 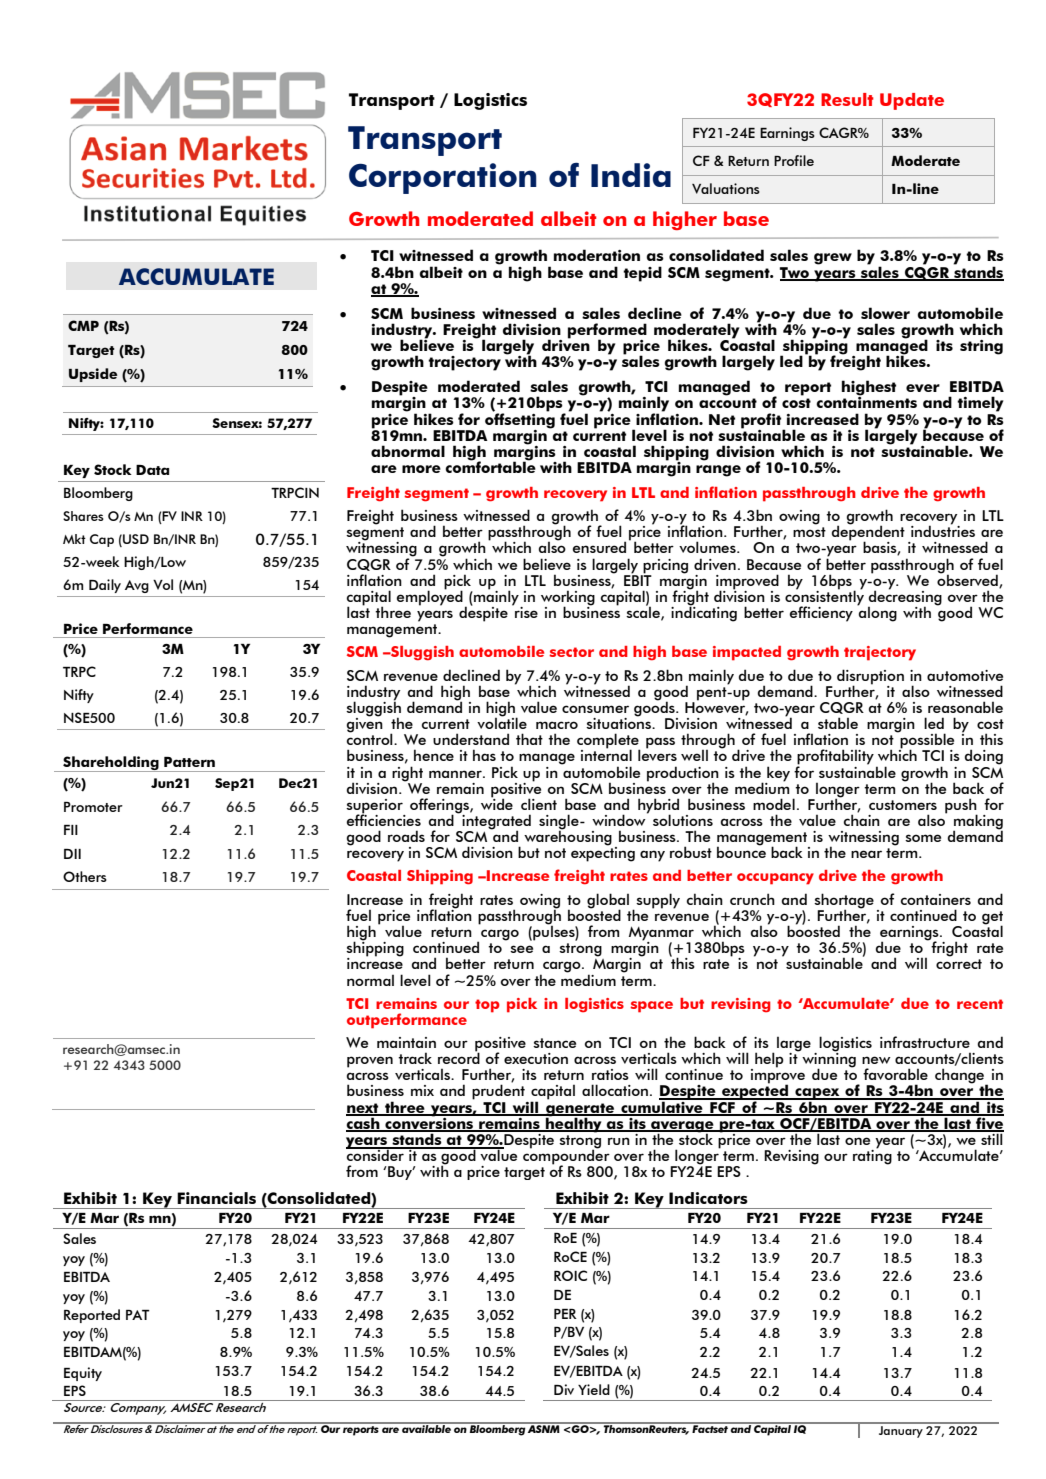 What do you see at coordinates (926, 741) in the screenshot?
I see `possible` at bounding box center [926, 741].
